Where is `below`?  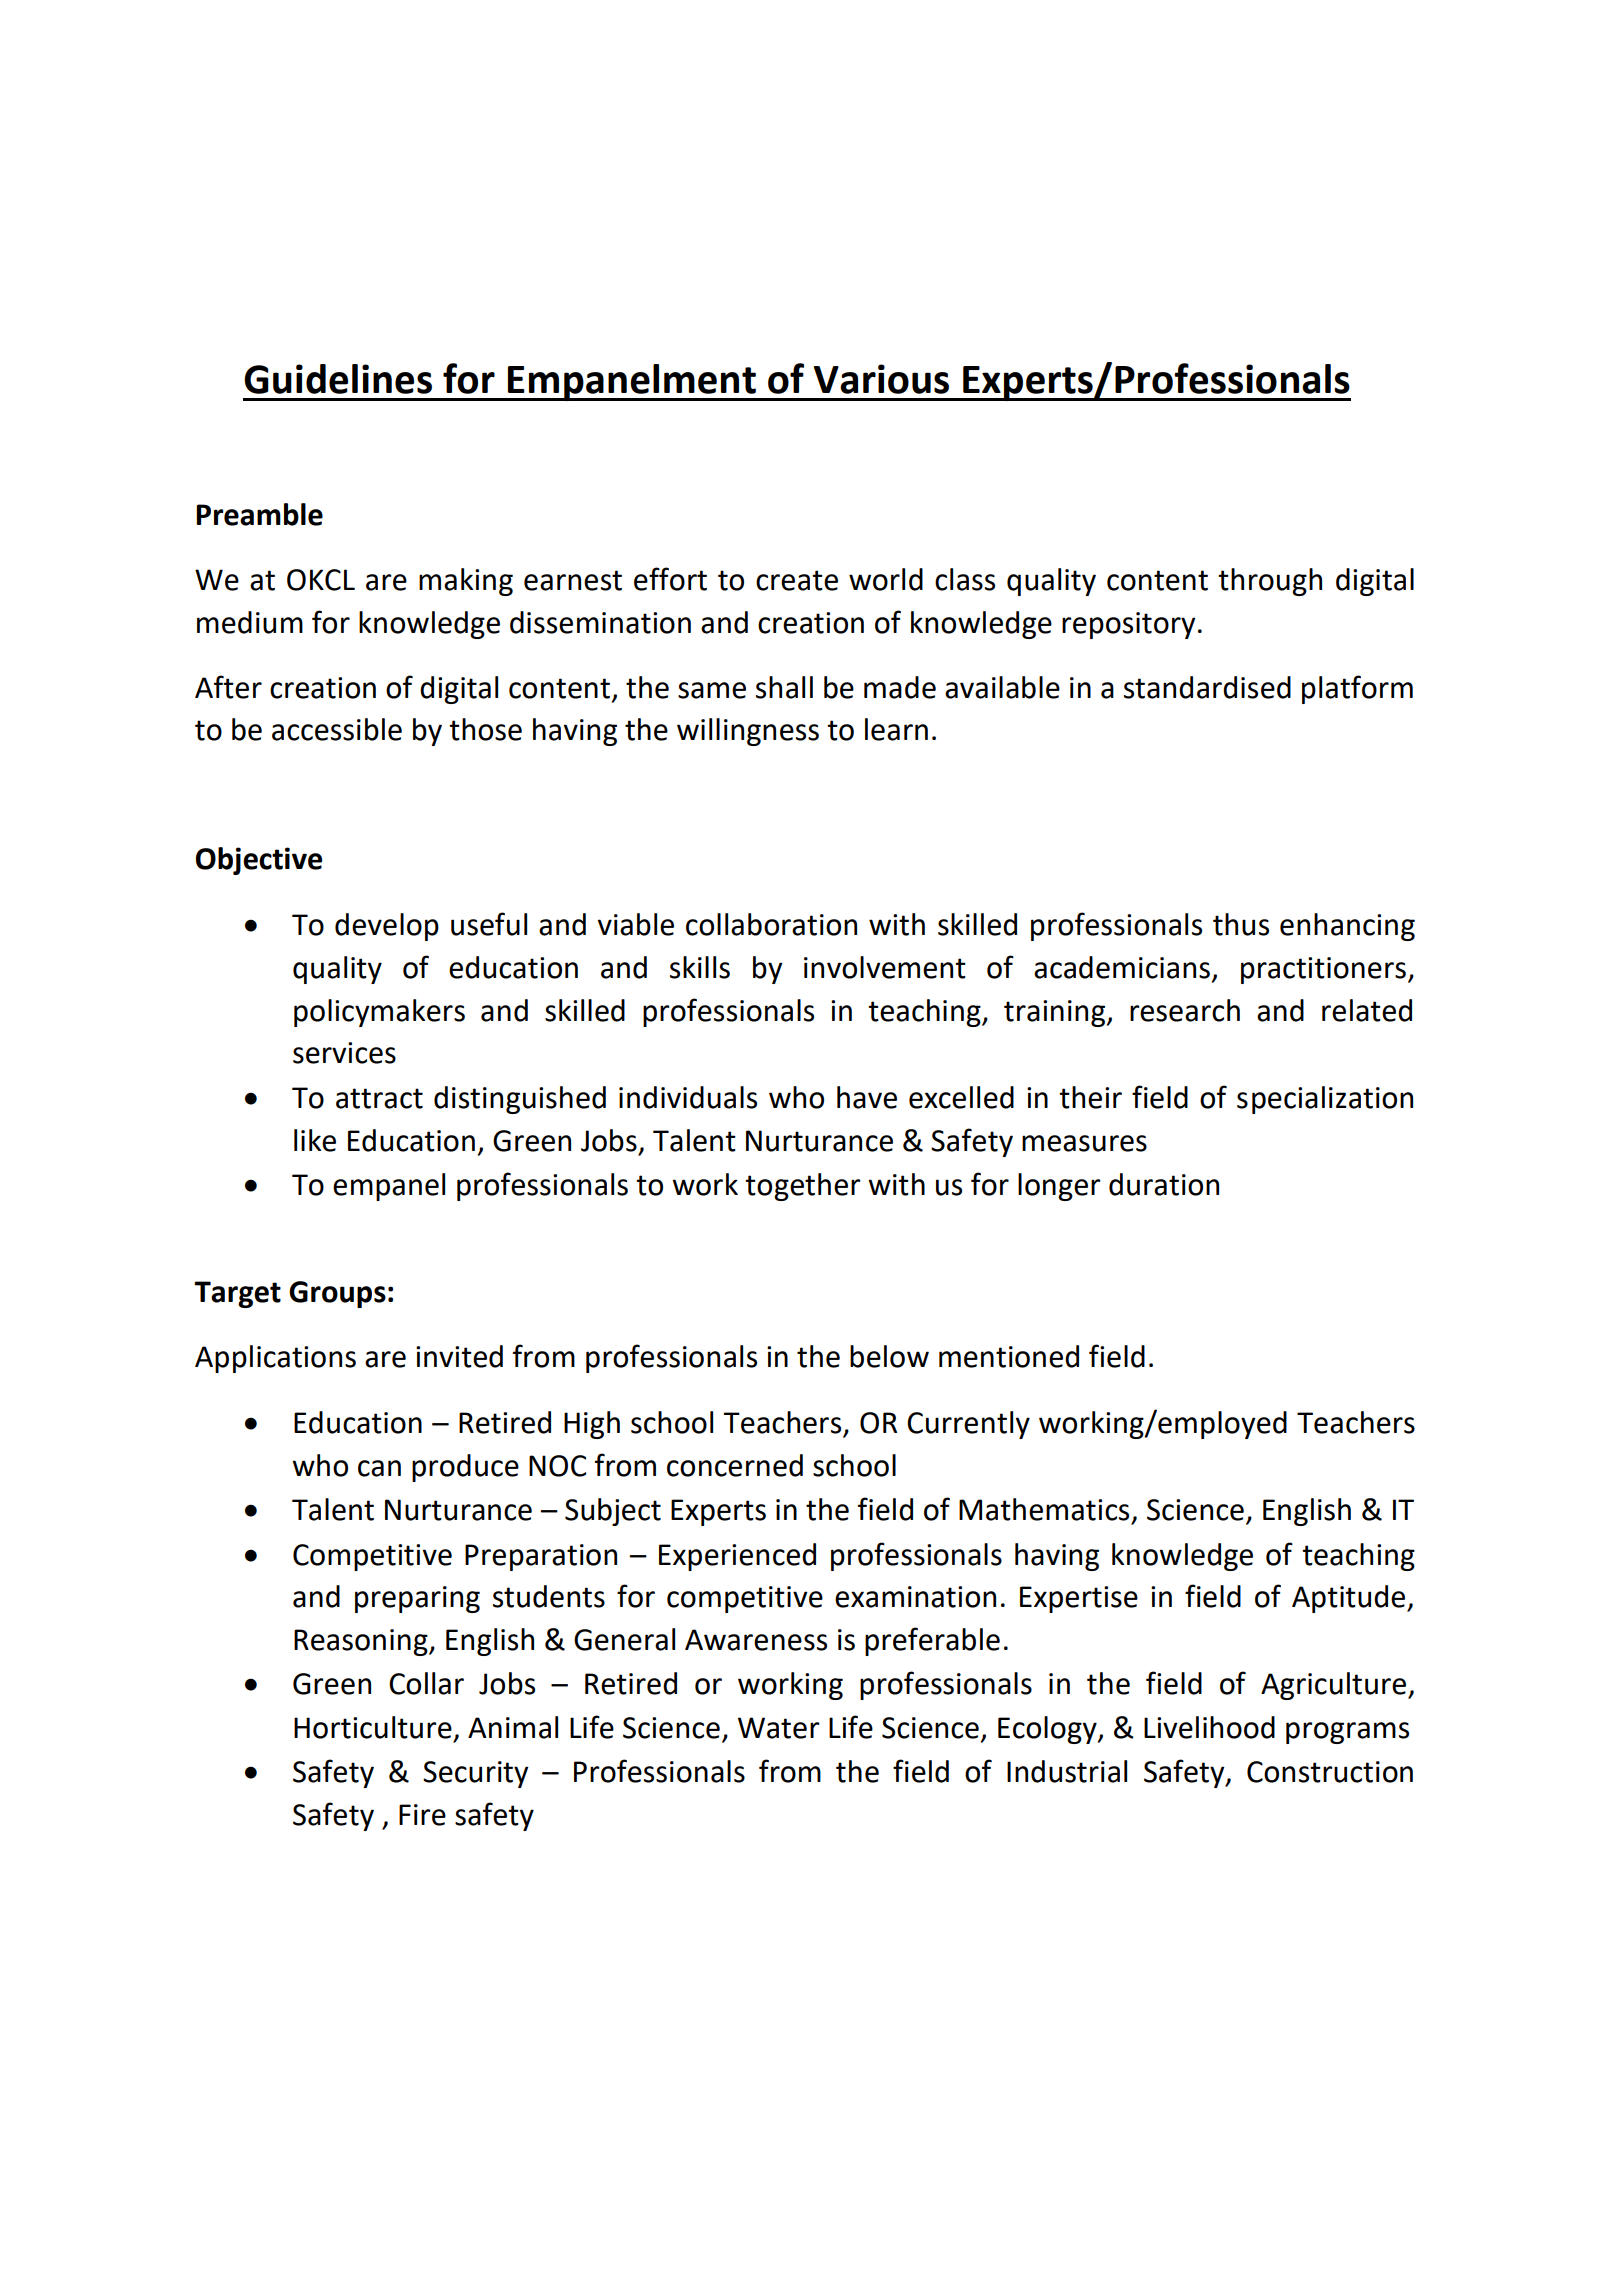
below is located at coordinates (889, 1356).
